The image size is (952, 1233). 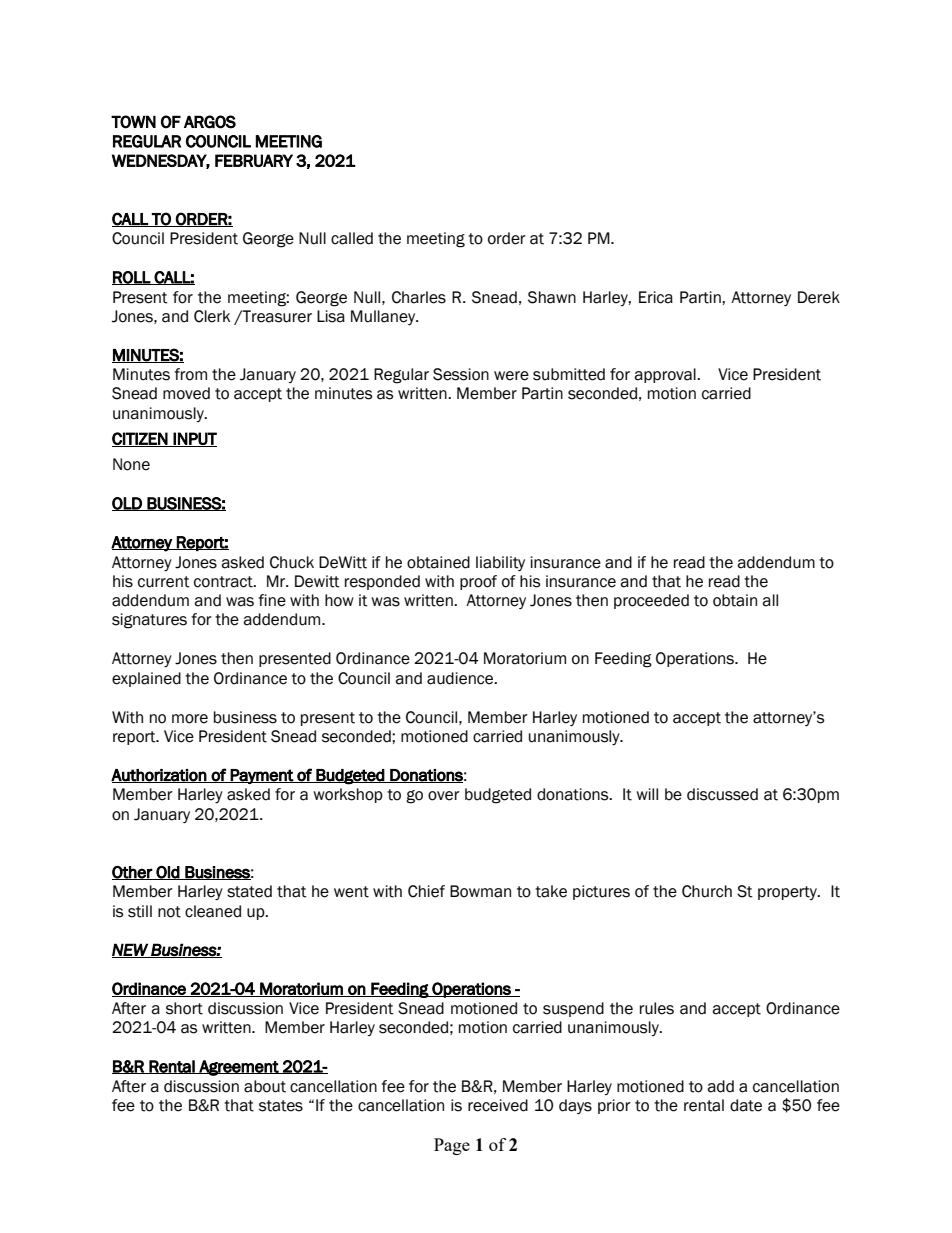 What do you see at coordinates (498, 1105) in the screenshot?
I see `received` at bounding box center [498, 1105].
